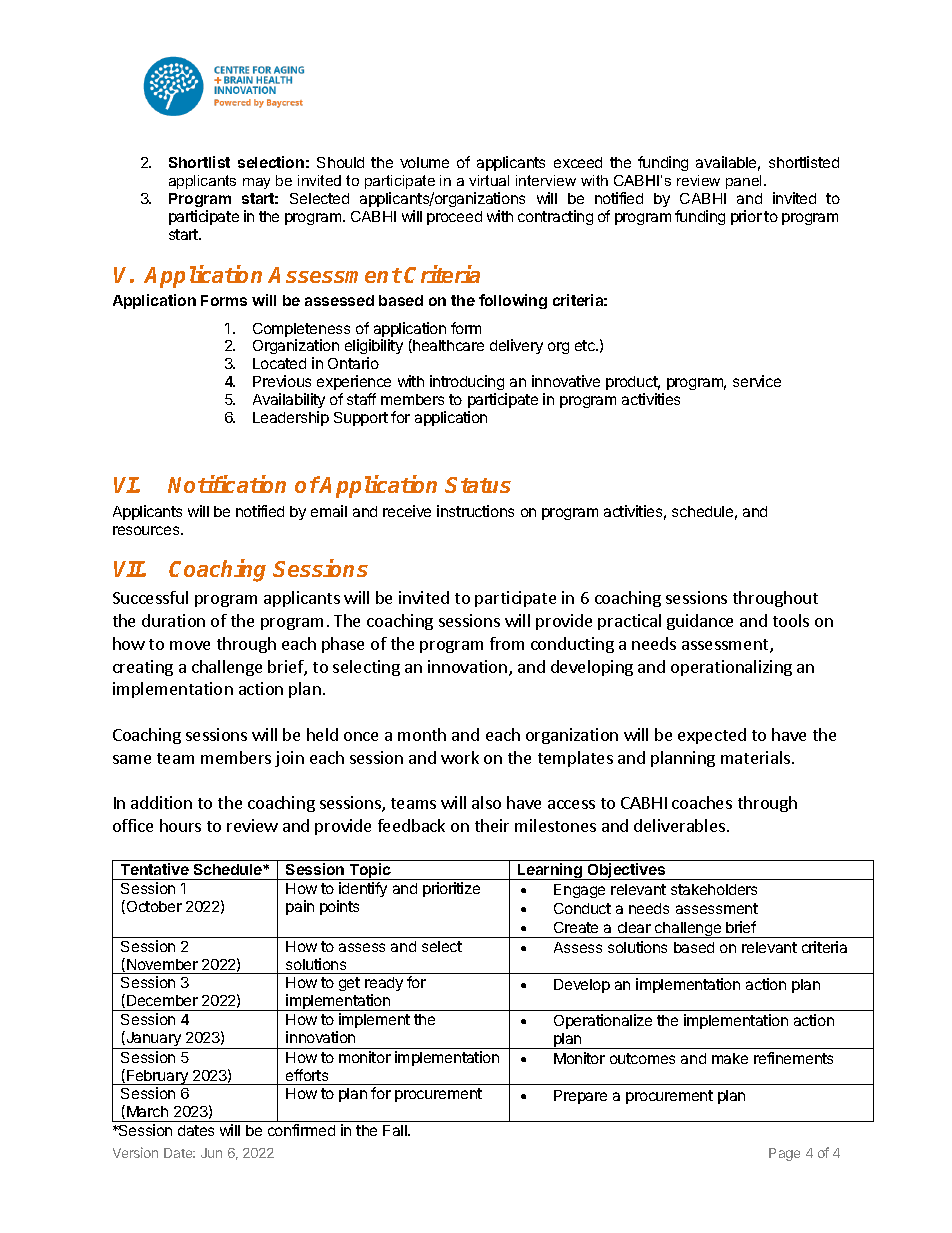 The height and width of the screenshot is (1233, 952). What do you see at coordinates (256, 183) in the screenshot?
I see `may` at bounding box center [256, 183].
